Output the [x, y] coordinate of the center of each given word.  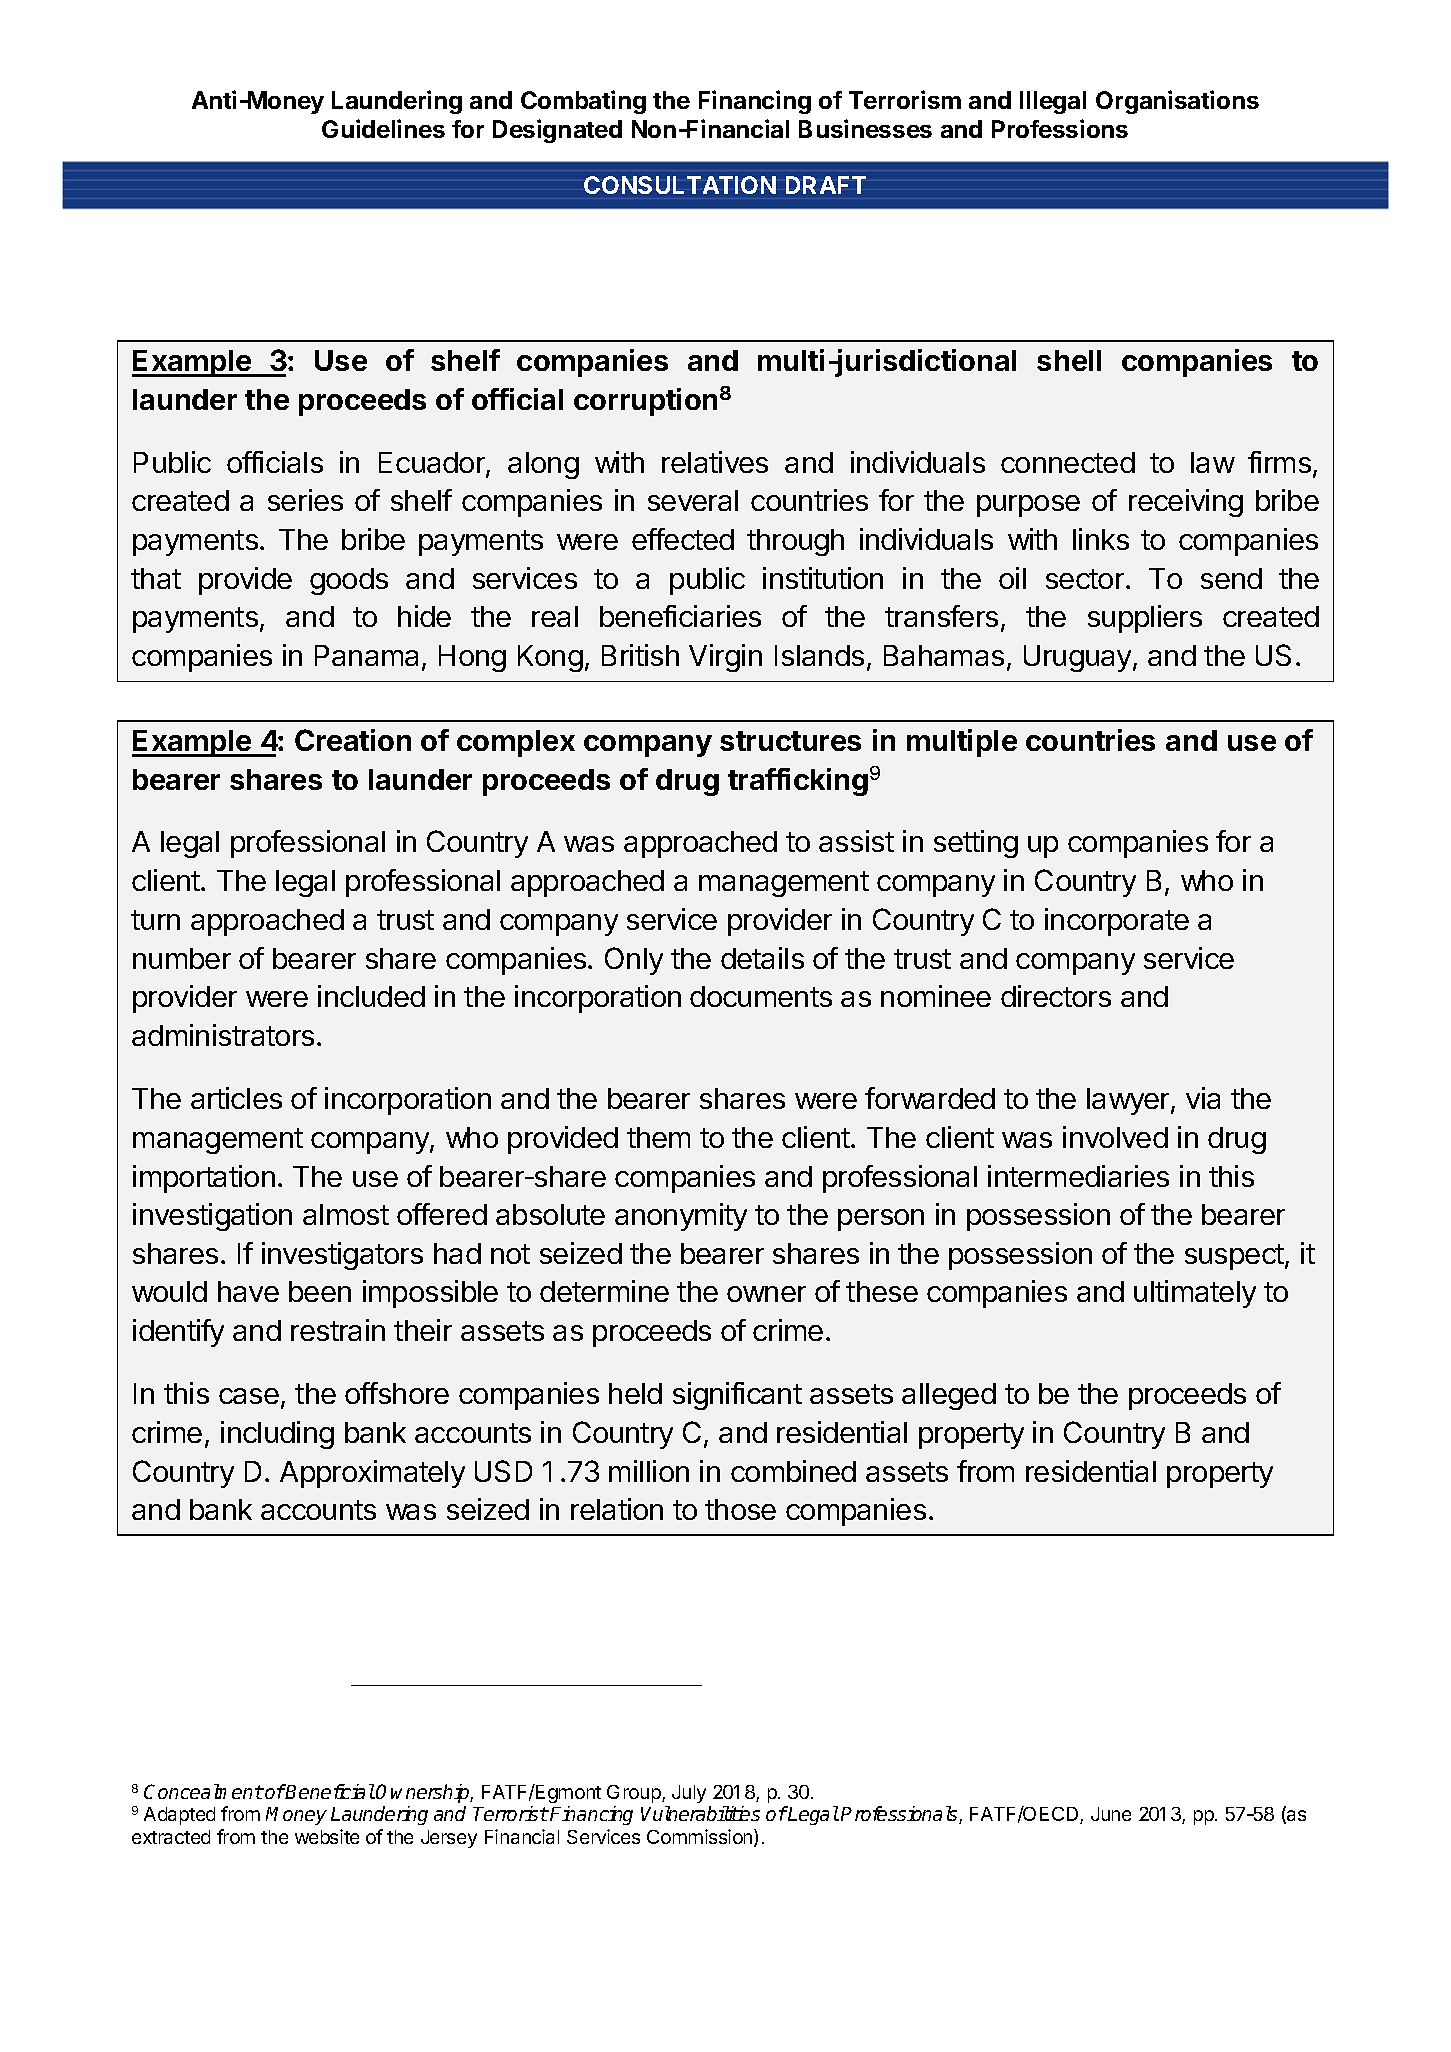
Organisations [1177, 102]
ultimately [1195, 1294]
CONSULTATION [680, 185]
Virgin [725, 658]
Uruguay [1079, 658]
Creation [353, 740]
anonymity [681, 1217]
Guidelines [383, 128]
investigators [342, 1256]
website [327, 1836]
